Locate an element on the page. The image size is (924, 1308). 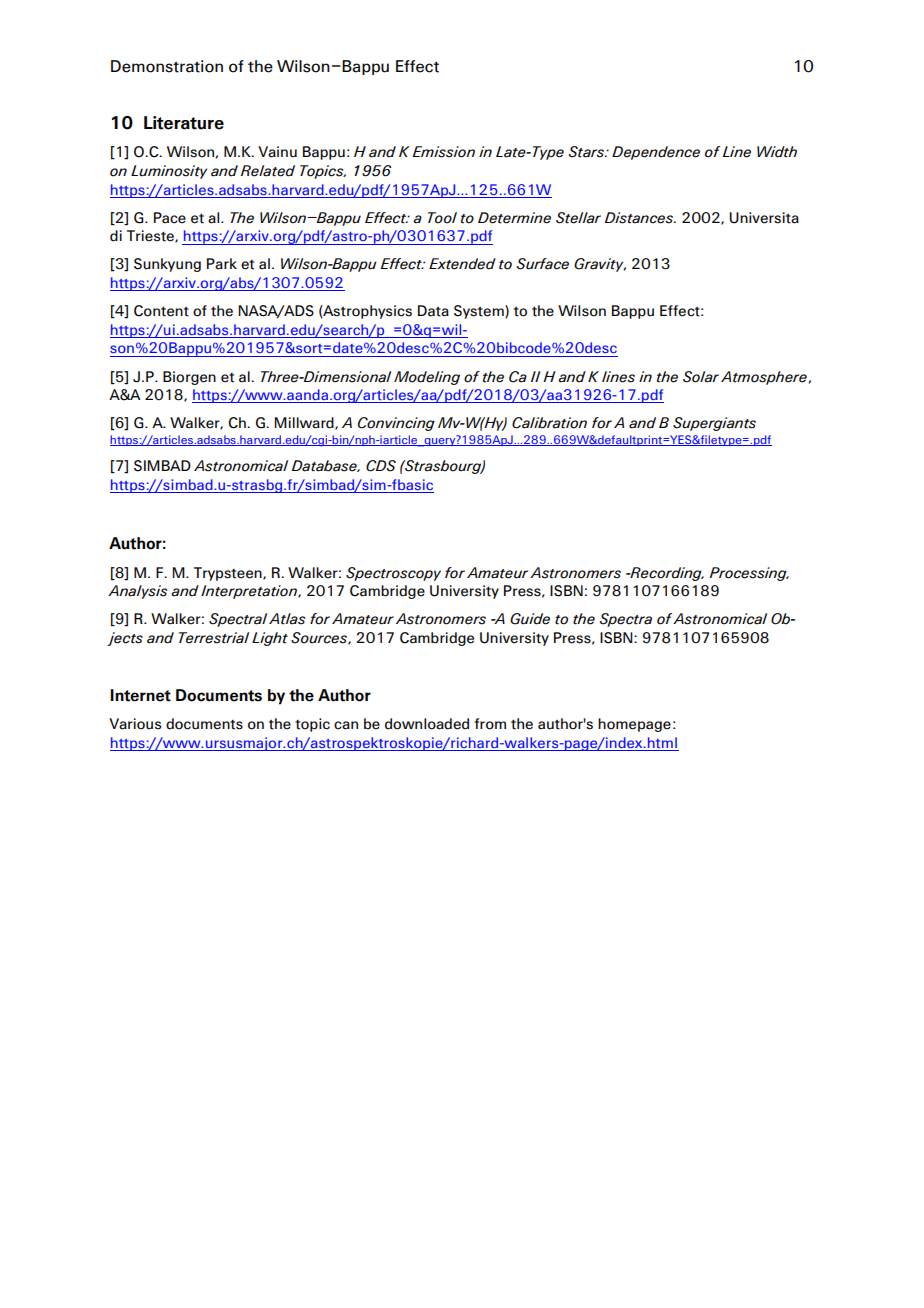
Dependence is located at coordinates (656, 153).
